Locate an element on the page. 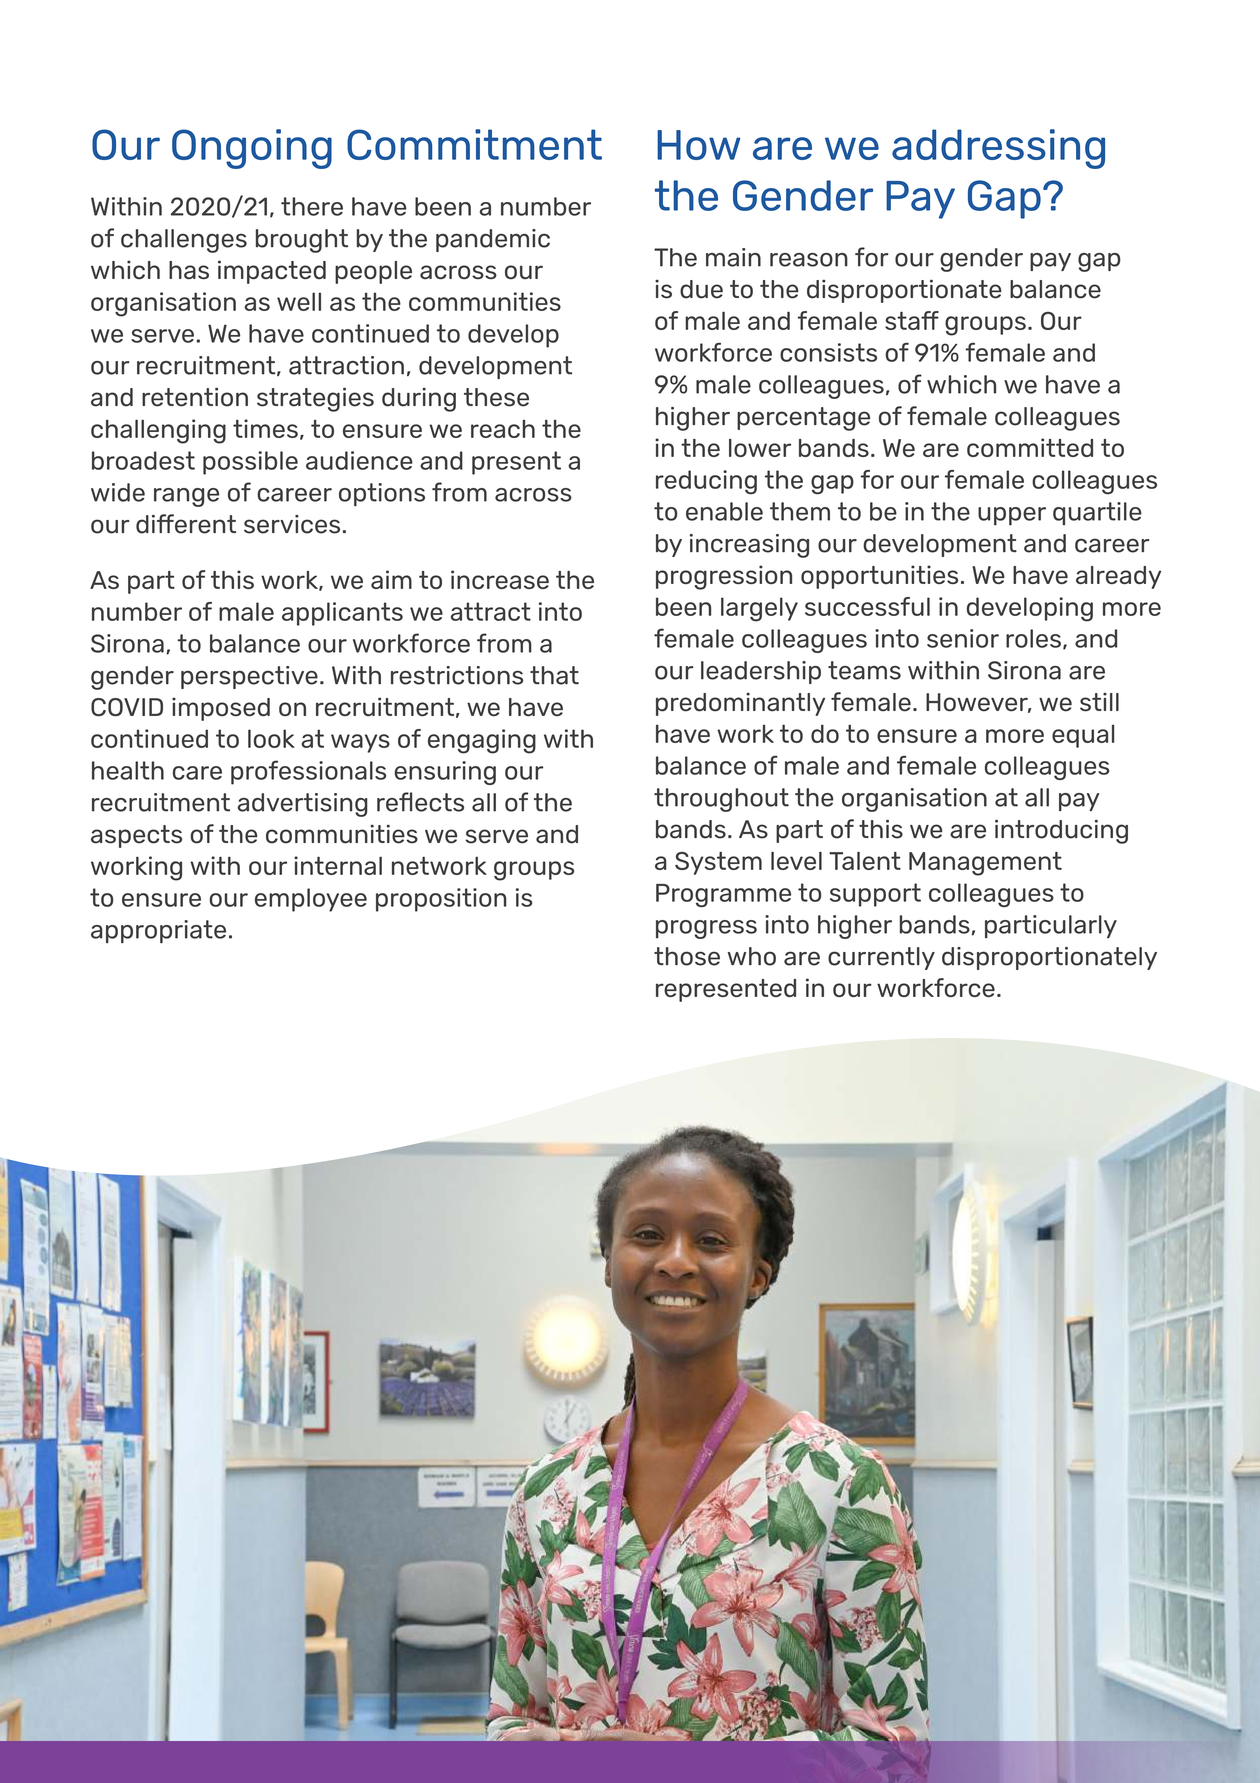 This image has height=1783, width=1260. those is located at coordinates (687, 956).
